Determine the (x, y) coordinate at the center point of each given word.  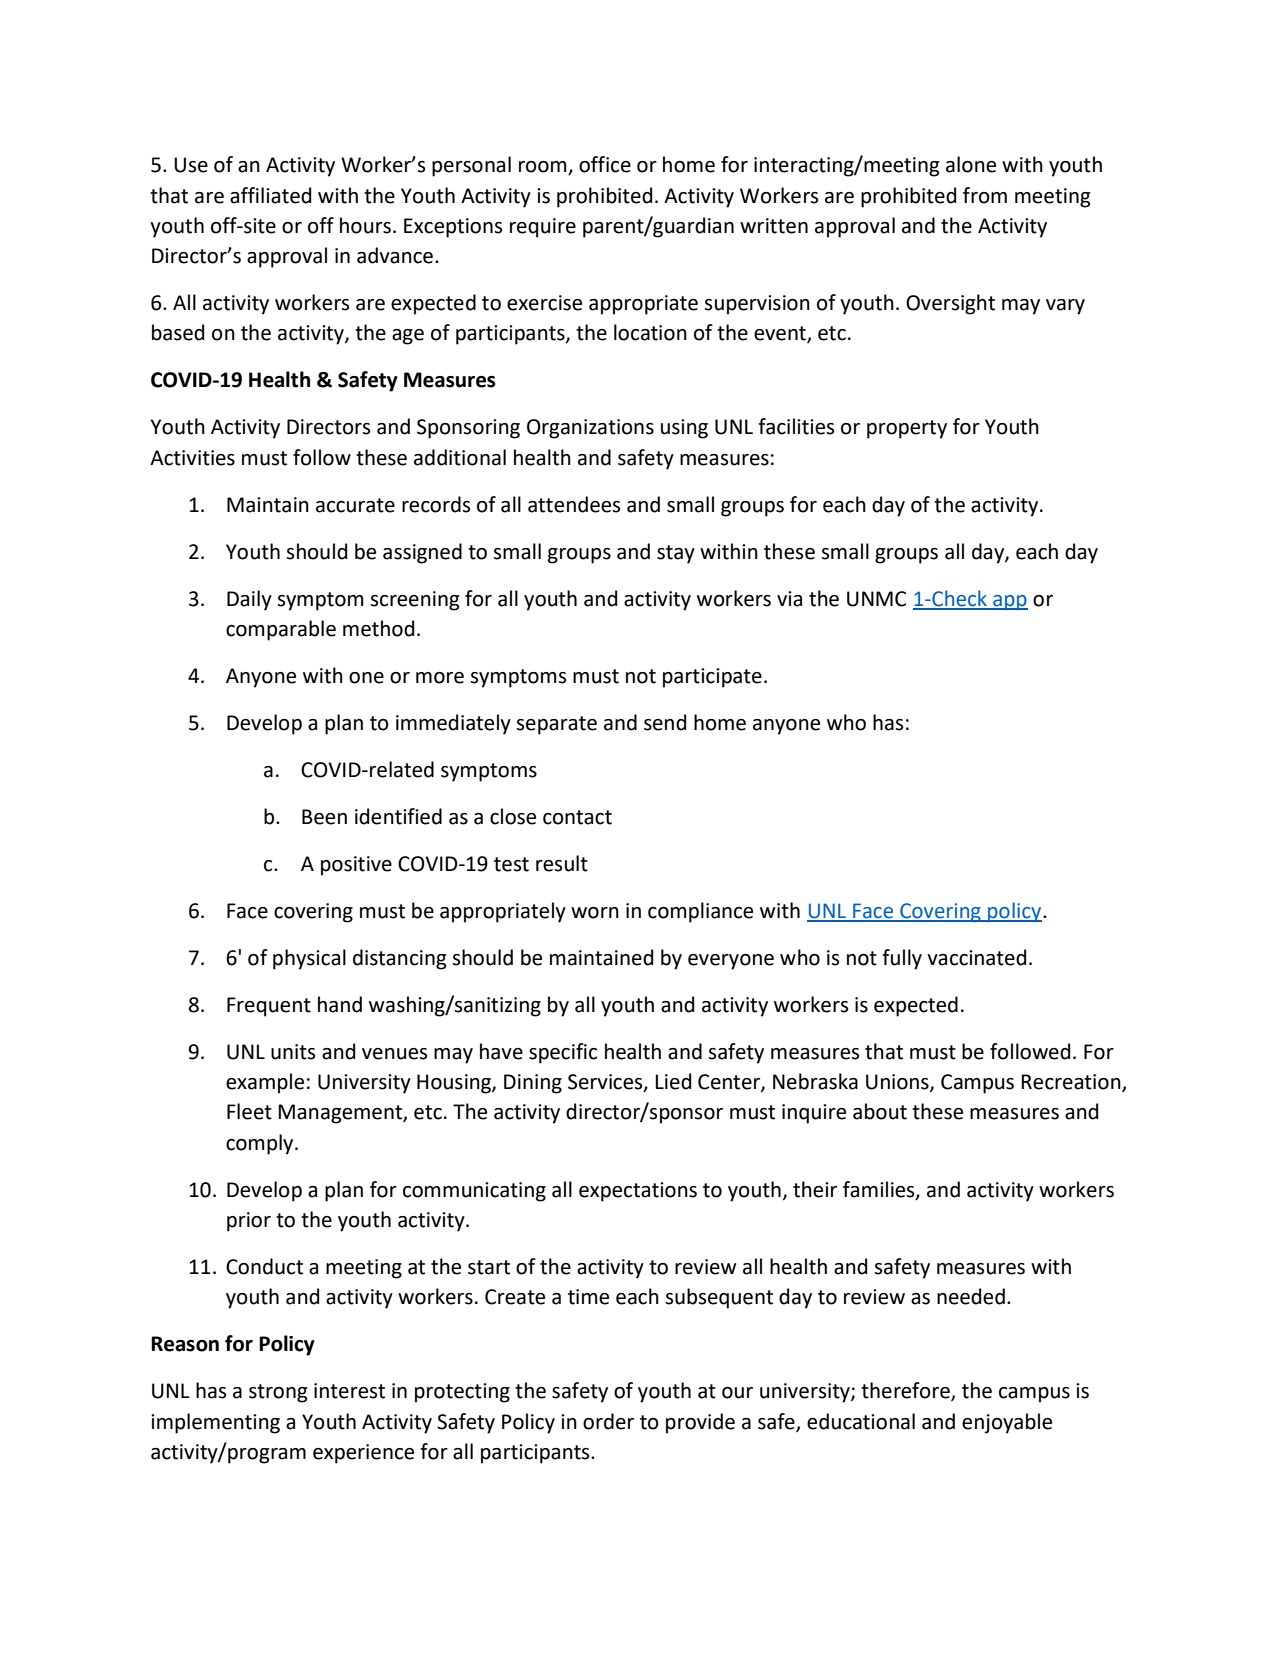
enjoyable (1007, 1423)
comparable (281, 630)
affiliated (270, 195)
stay (676, 554)
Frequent (269, 1007)
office (605, 164)
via (789, 599)
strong (278, 1393)
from (985, 195)
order (608, 1421)
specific (563, 1053)
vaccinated (976, 957)
